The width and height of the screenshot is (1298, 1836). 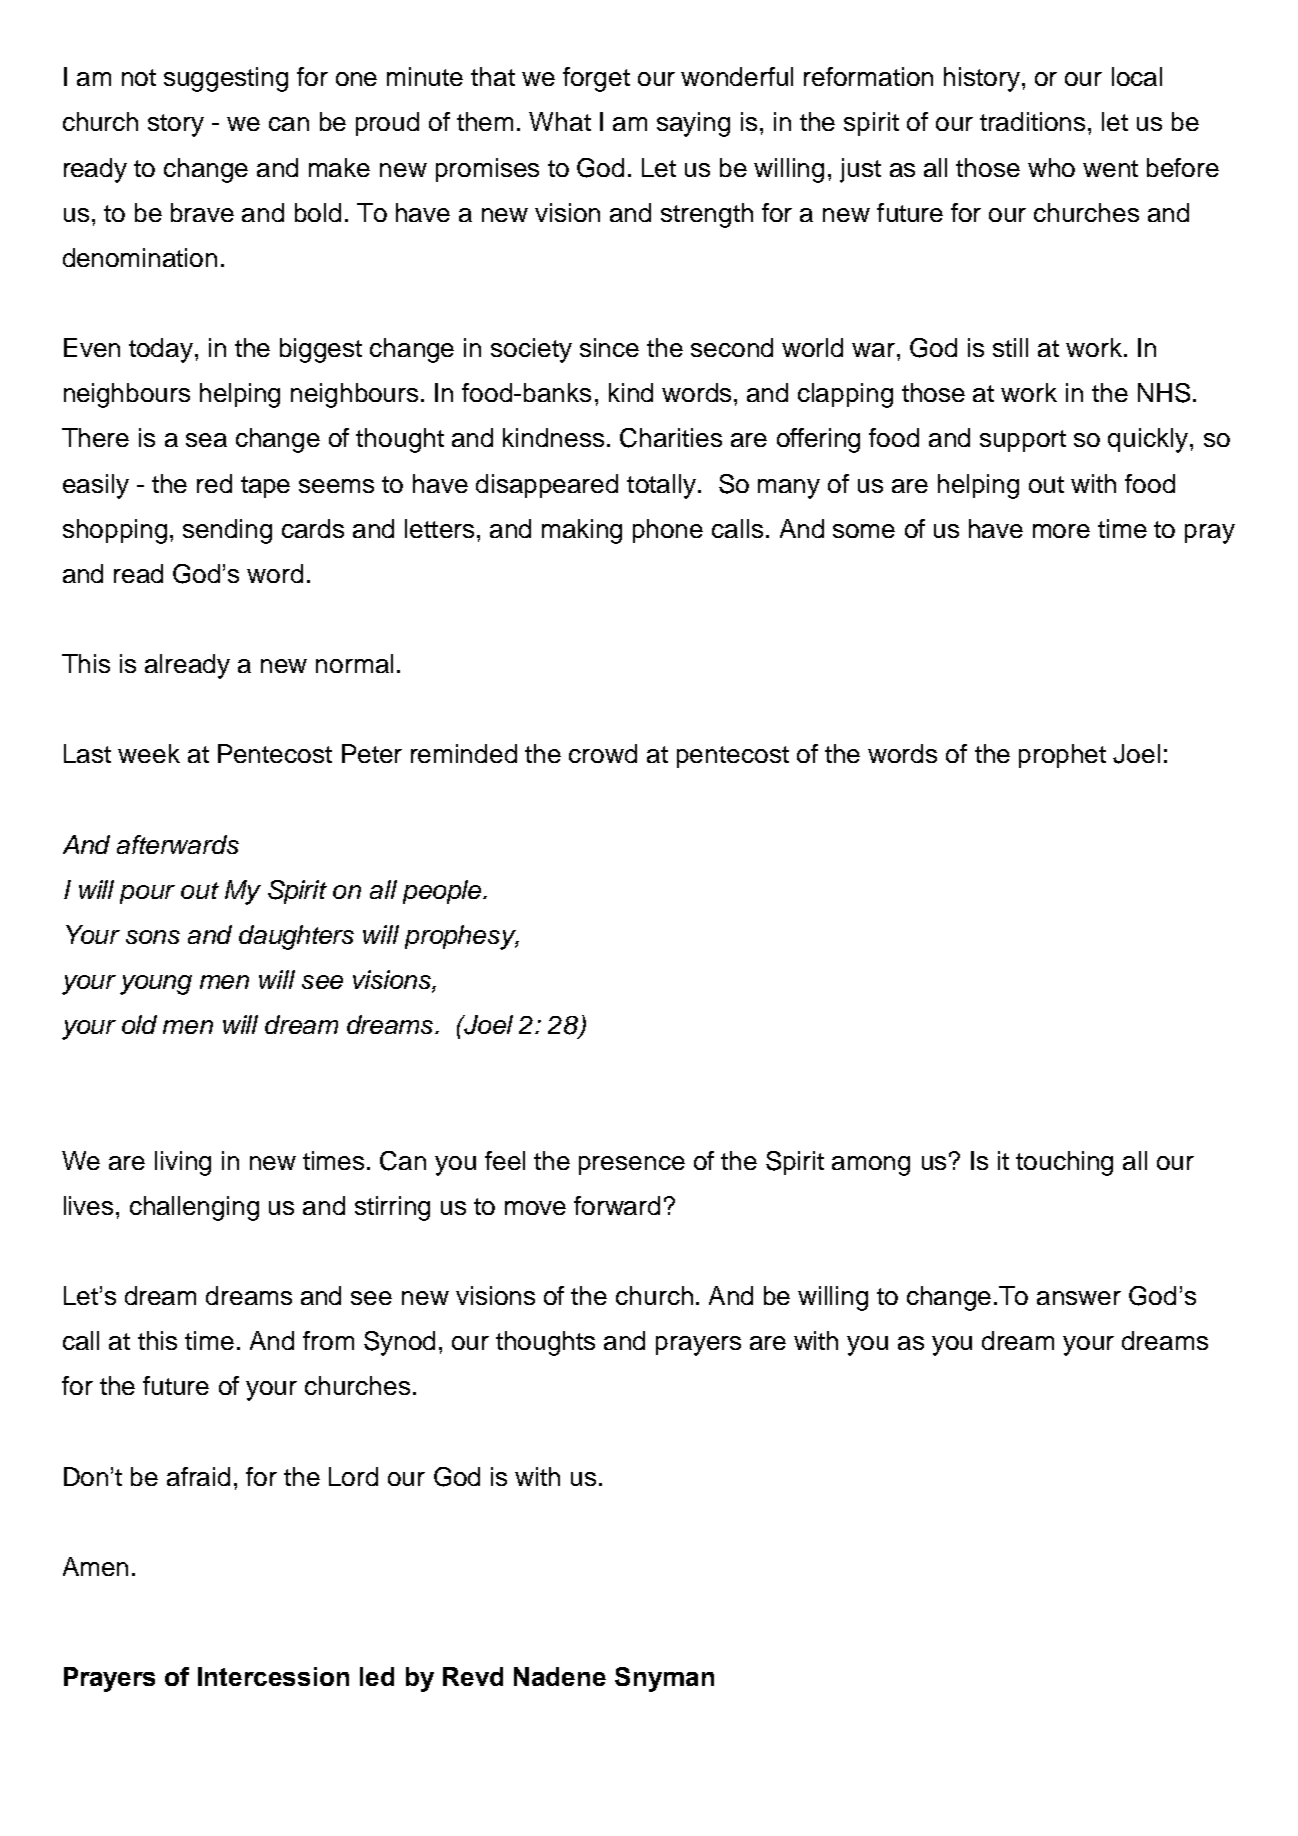 What do you see at coordinates (1032, 121) in the screenshot?
I see `traditions` at bounding box center [1032, 121].
